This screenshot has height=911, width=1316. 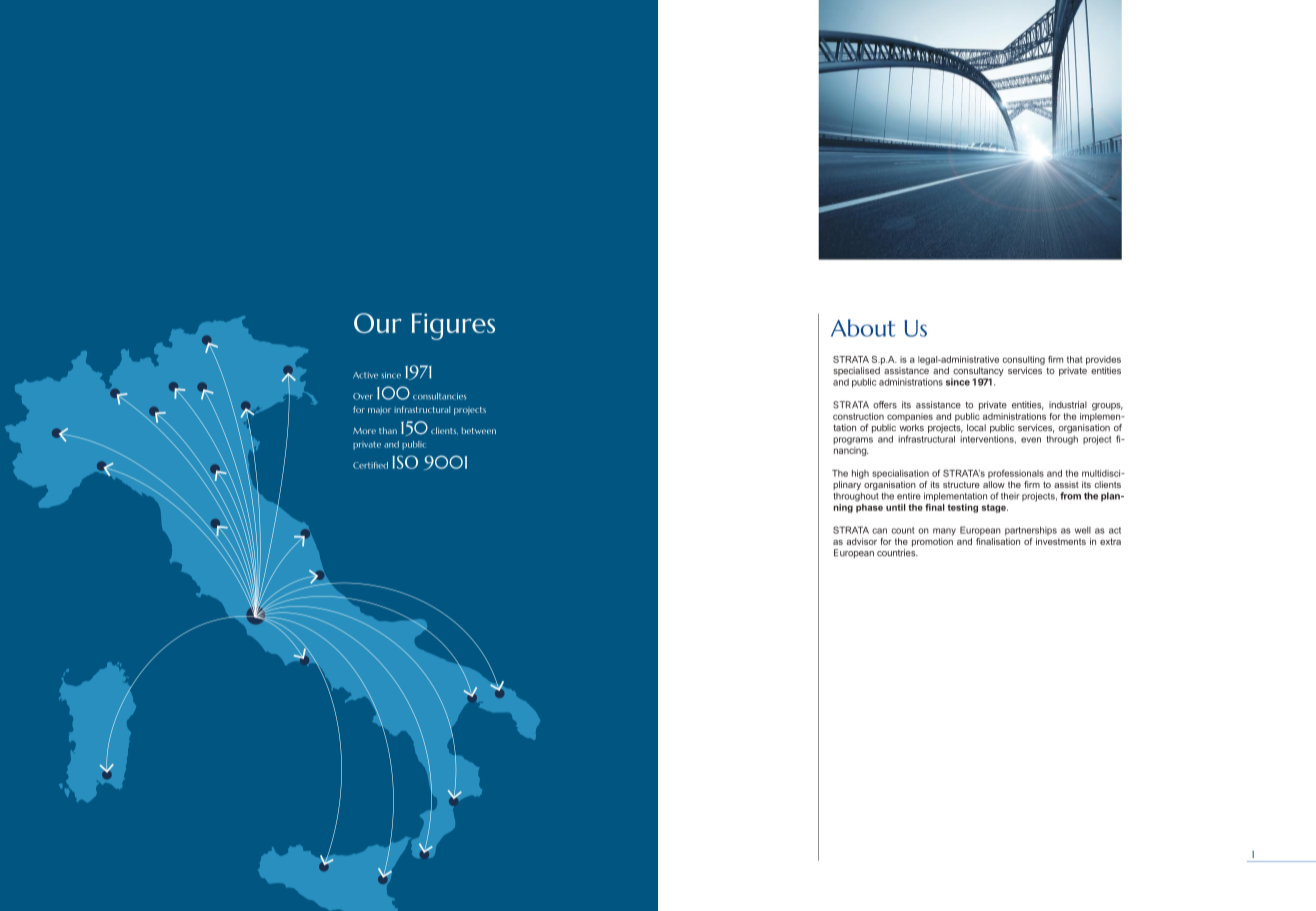 I want to click on About, so click(x=863, y=328).
